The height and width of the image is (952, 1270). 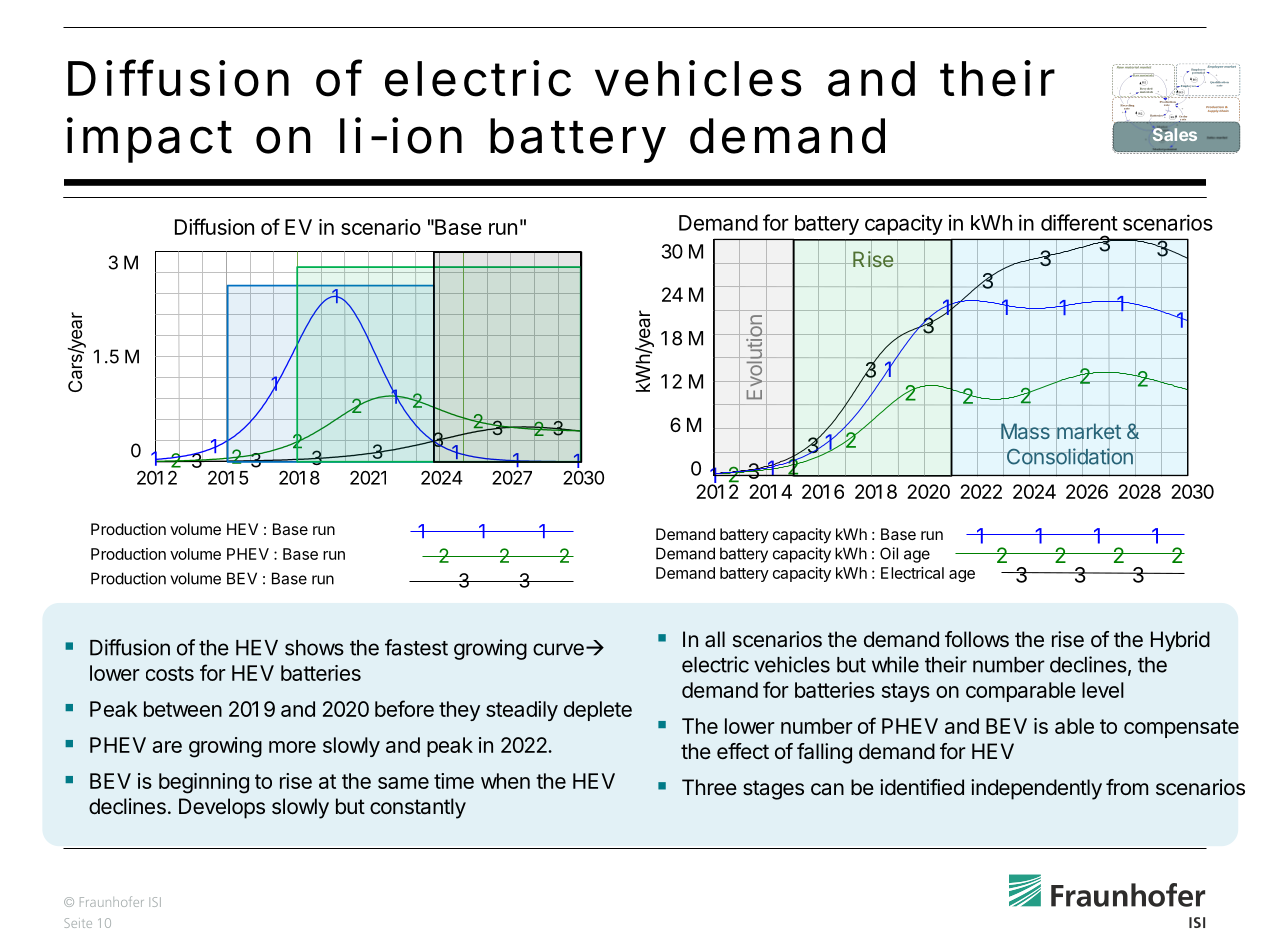 I want to click on Sales, so click(x=1175, y=134).
